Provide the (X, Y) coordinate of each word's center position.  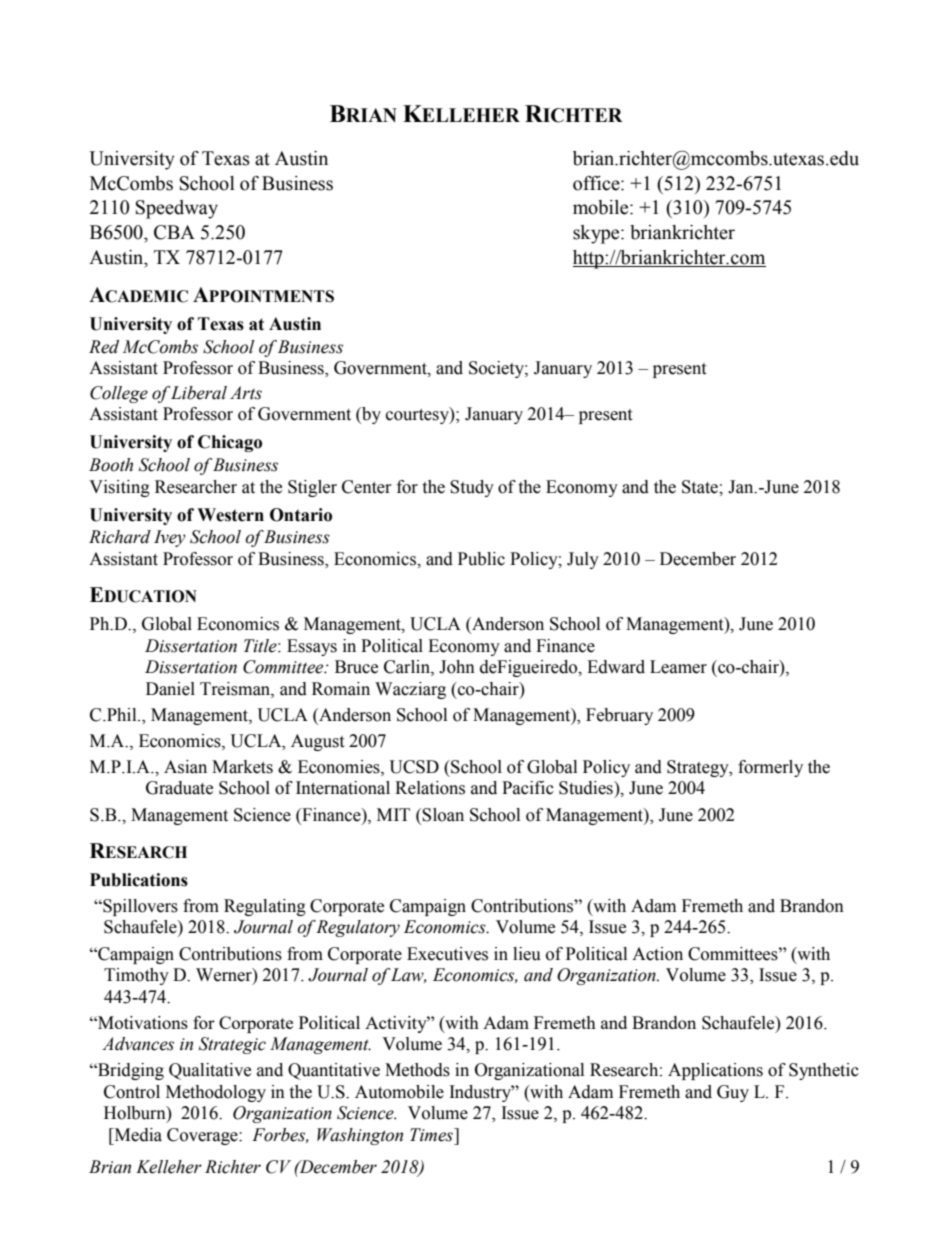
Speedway (177, 209)
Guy (733, 1093)
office (597, 183)
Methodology (216, 1093)
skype (597, 234)
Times (433, 1135)
